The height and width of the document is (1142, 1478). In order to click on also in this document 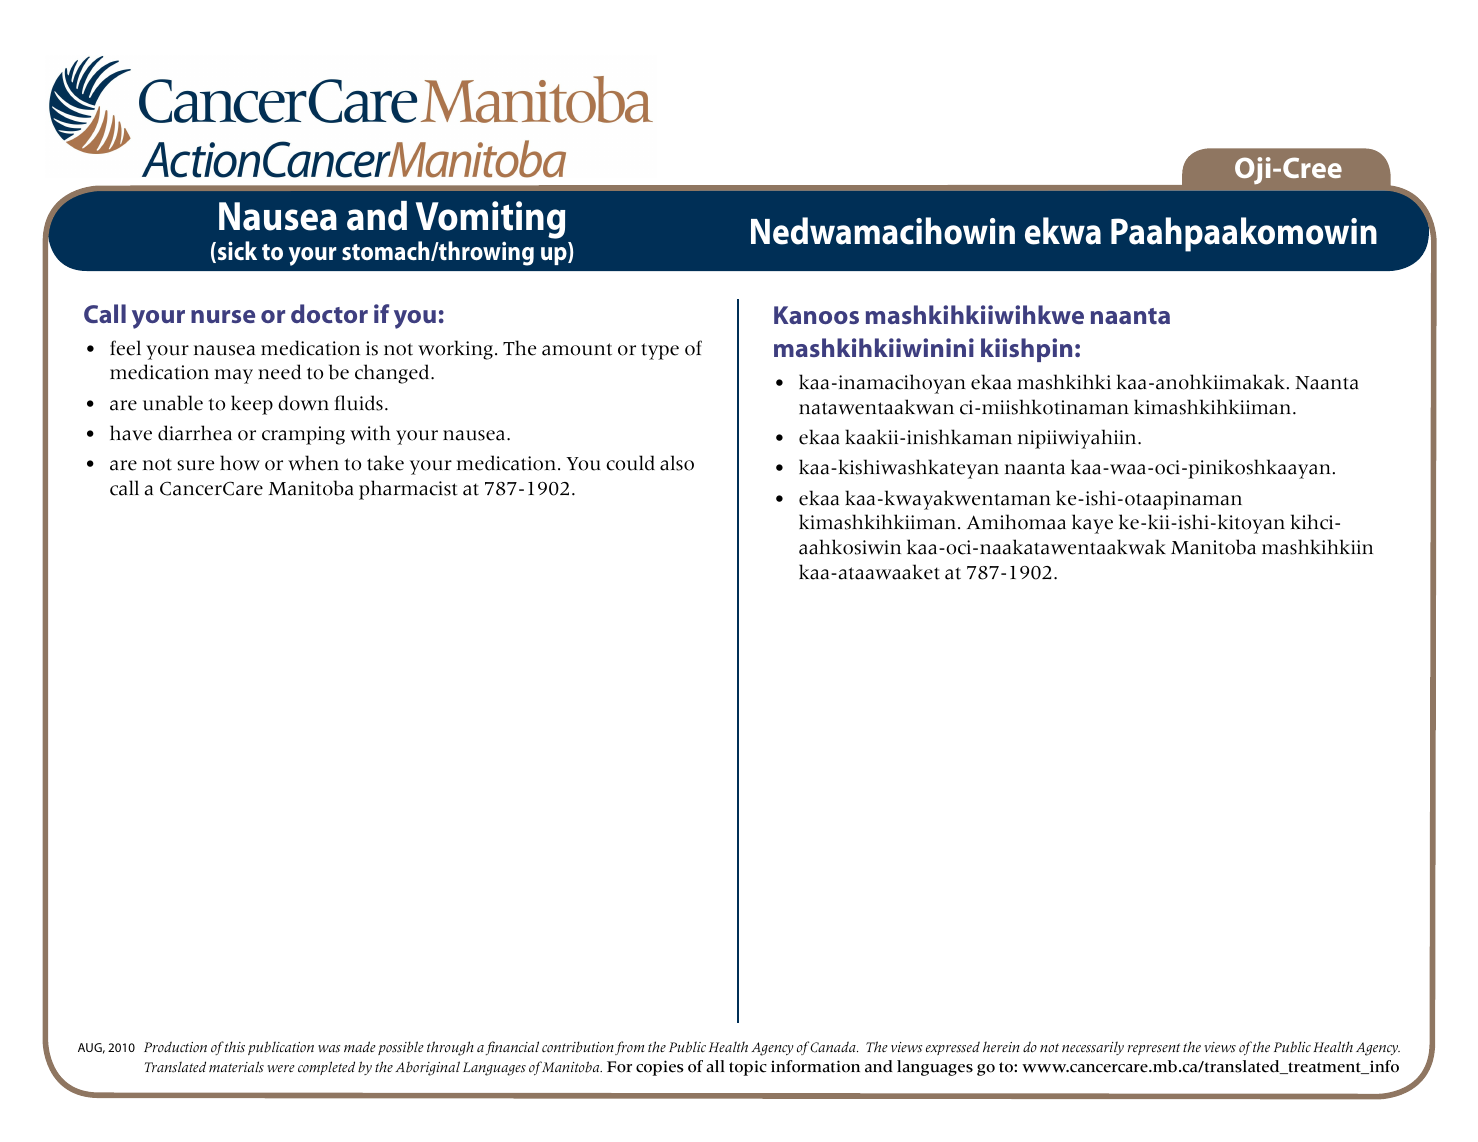, I will do `click(677, 463)`.
